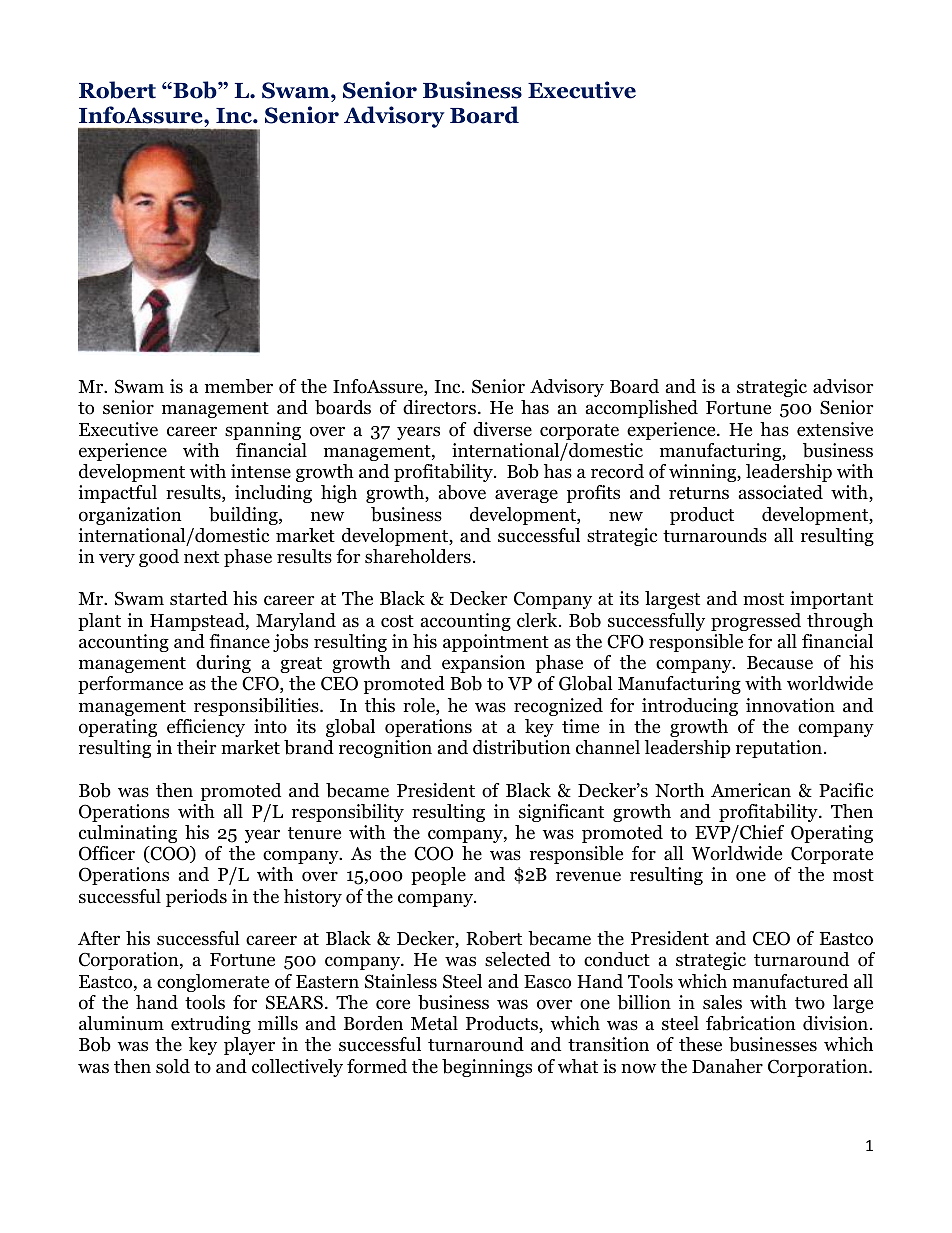 Image resolution: width=952 pixels, height=1233 pixels. Describe the element at coordinates (835, 429) in the page. I see `extensive` at that location.
